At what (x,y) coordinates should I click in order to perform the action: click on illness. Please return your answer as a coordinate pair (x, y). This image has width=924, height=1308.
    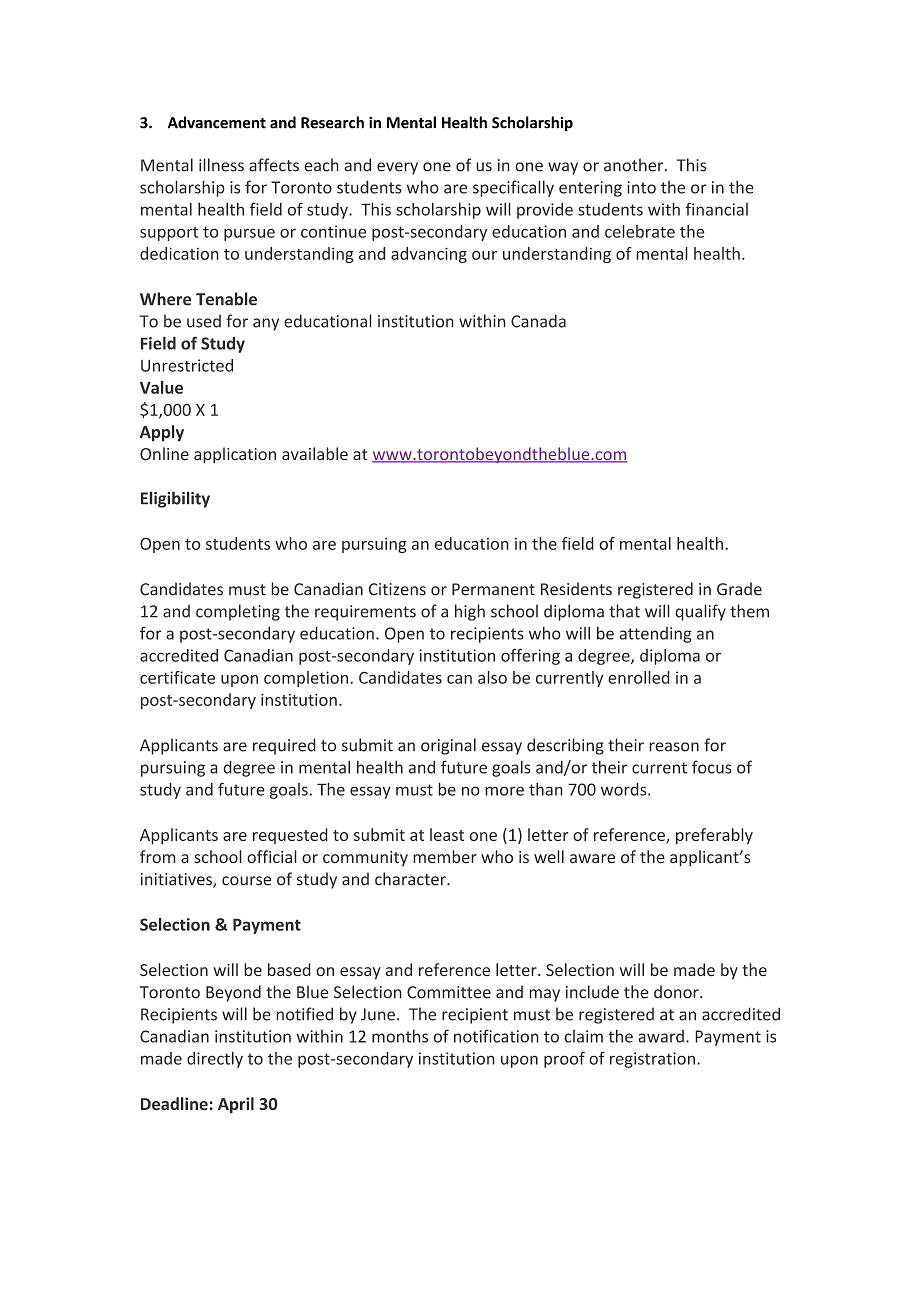
    Looking at the image, I should click on (221, 165).
